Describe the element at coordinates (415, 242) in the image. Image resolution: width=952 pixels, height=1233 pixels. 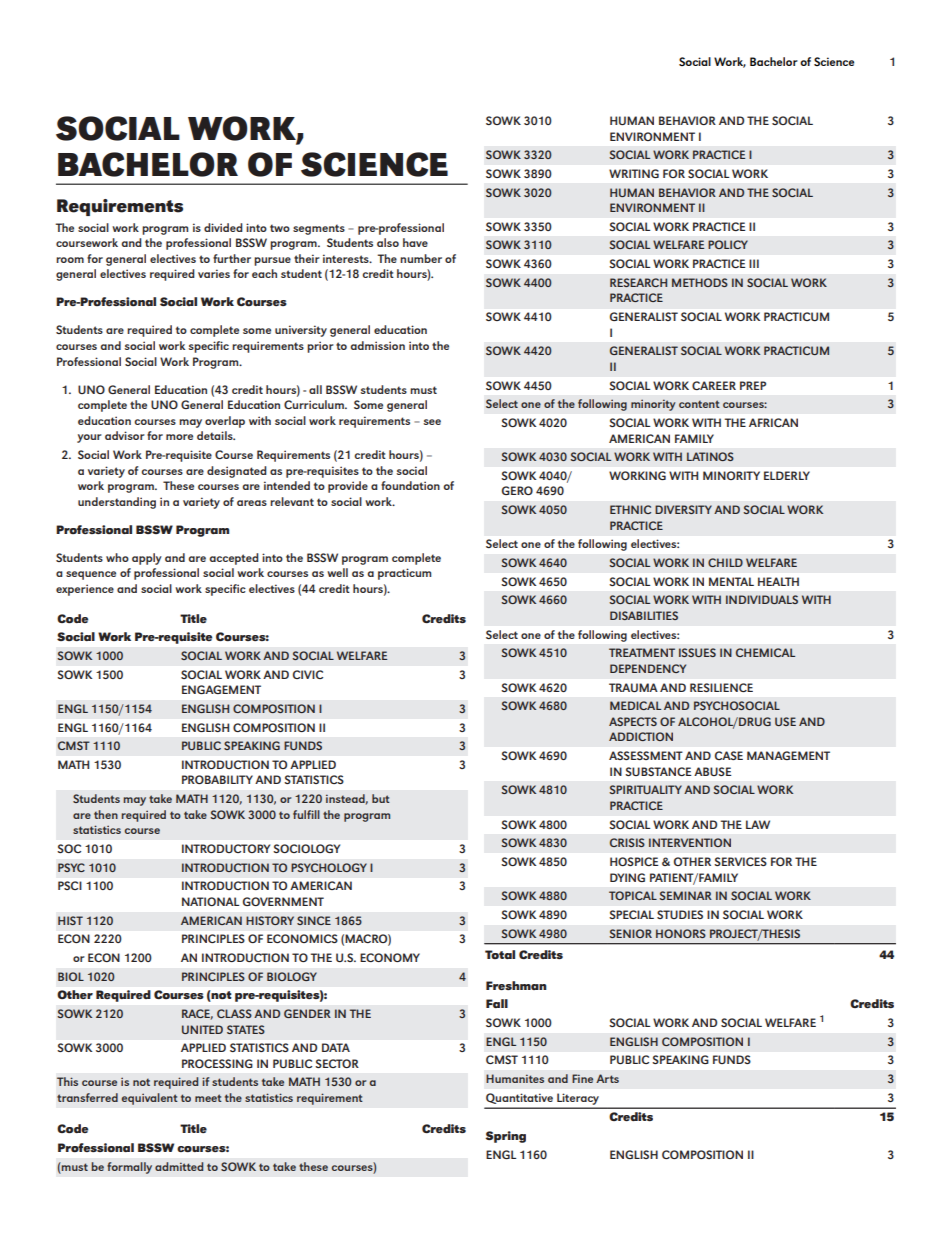
I see `have` at that location.
